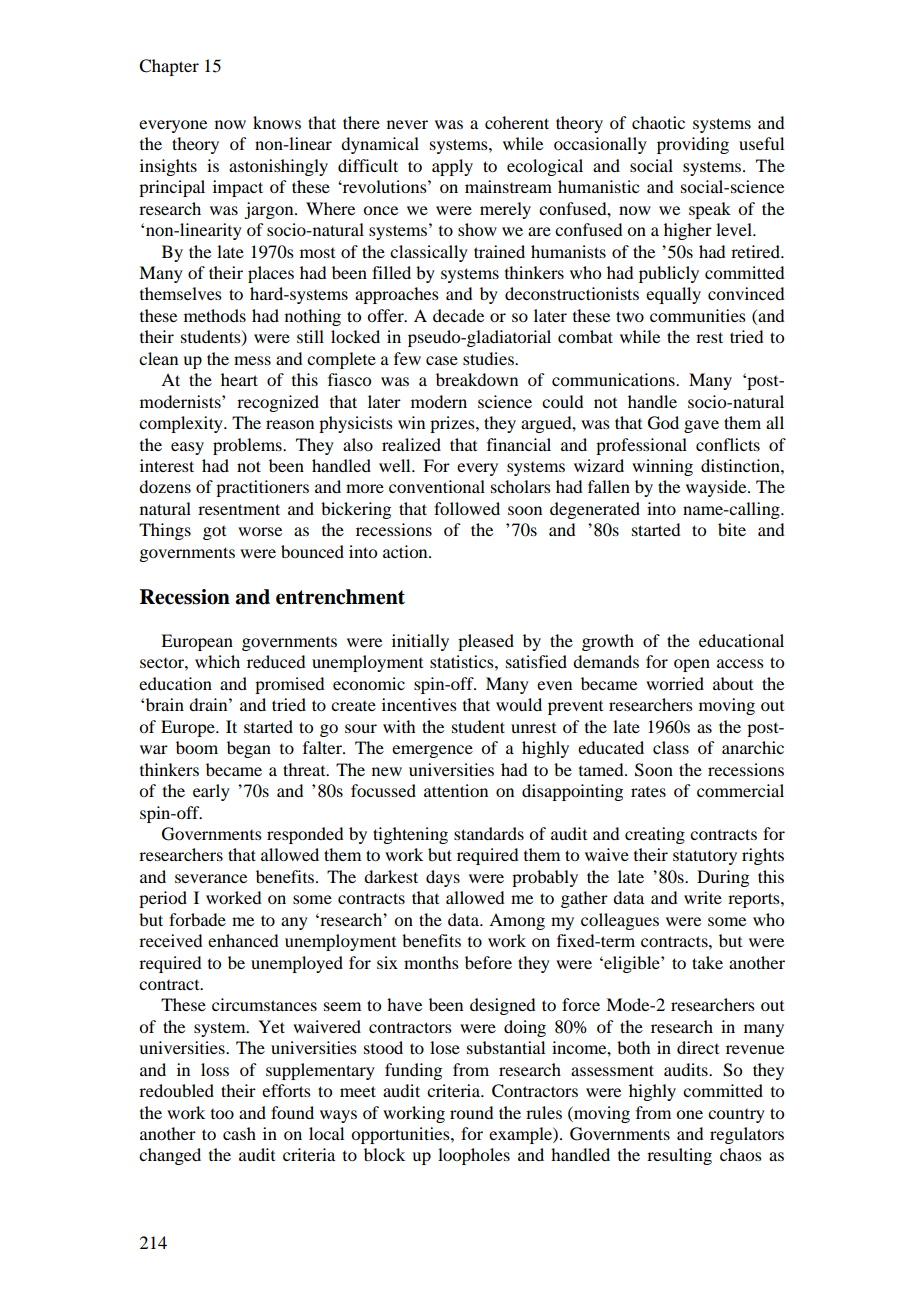  What do you see at coordinates (239, 1133) in the page?
I see `cash` at bounding box center [239, 1133].
